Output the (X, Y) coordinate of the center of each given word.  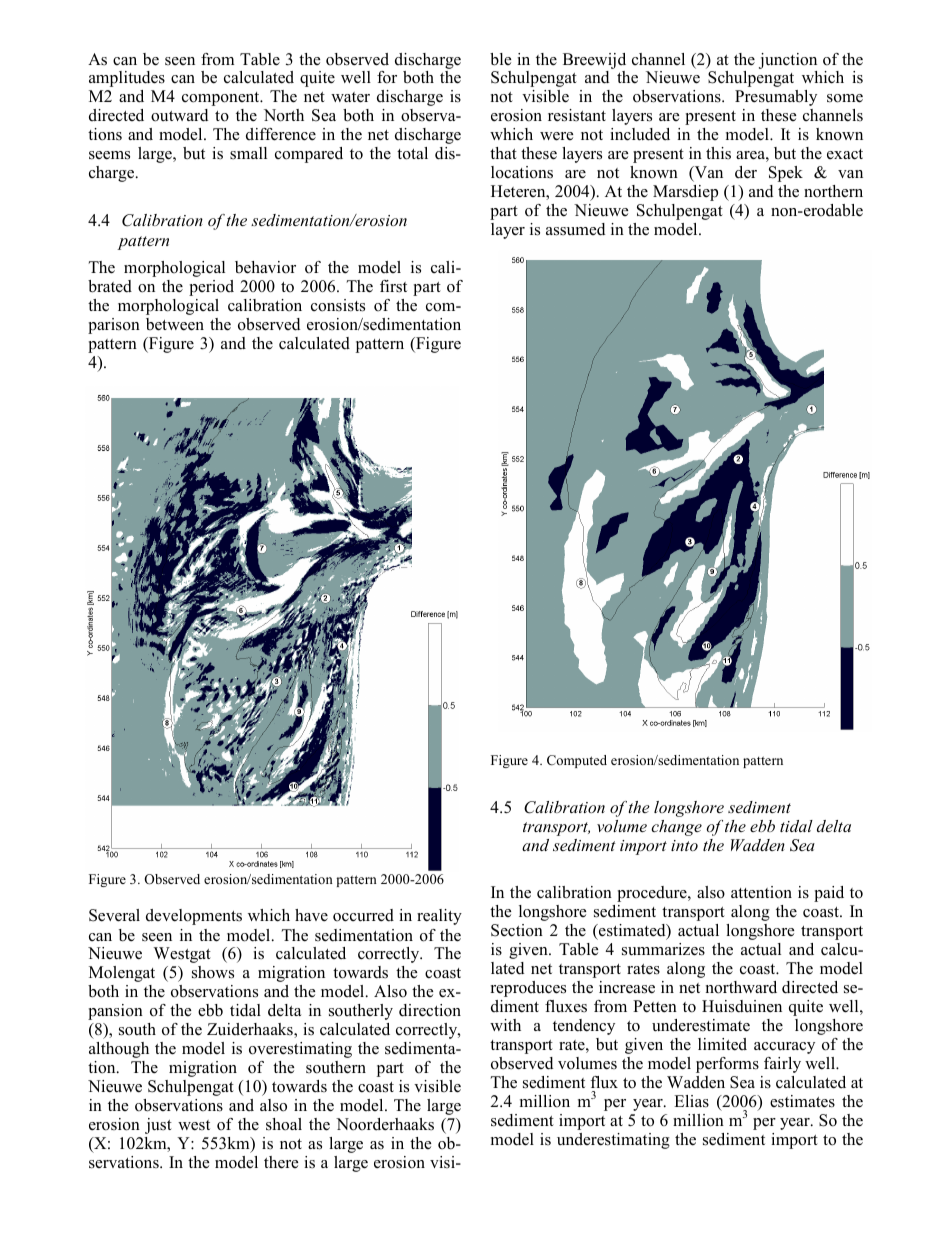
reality (439, 917)
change (676, 828)
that (503, 153)
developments (194, 917)
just (158, 1126)
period (211, 288)
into (684, 845)
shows (213, 972)
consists (338, 305)
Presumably (776, 98)
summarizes (663, 949)
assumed (575, 229)
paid (829, 894)
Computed (577, 761)
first (393, 286)
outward (179, 115)
